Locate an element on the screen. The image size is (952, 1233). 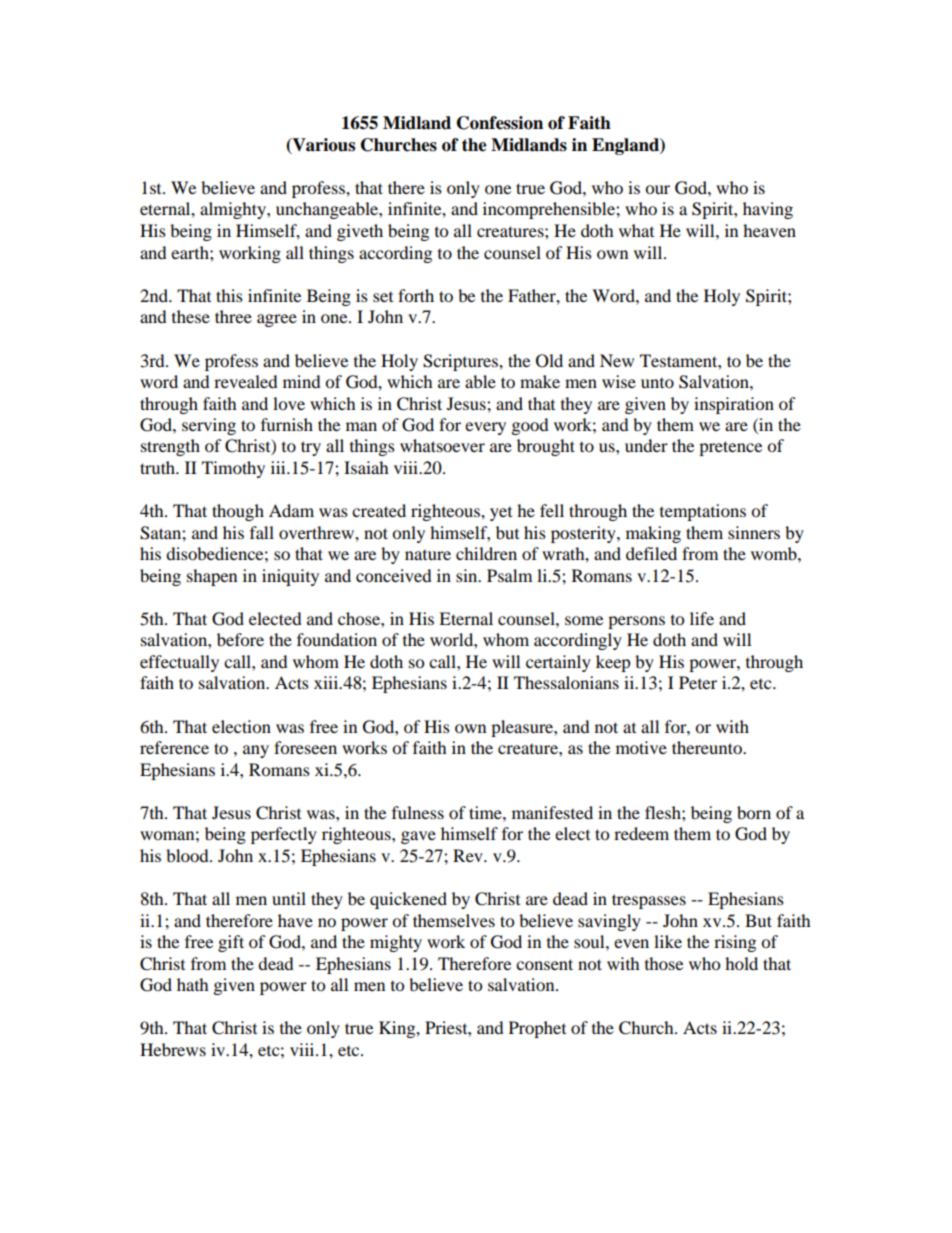
hath is located at coordinates (193, 984).
